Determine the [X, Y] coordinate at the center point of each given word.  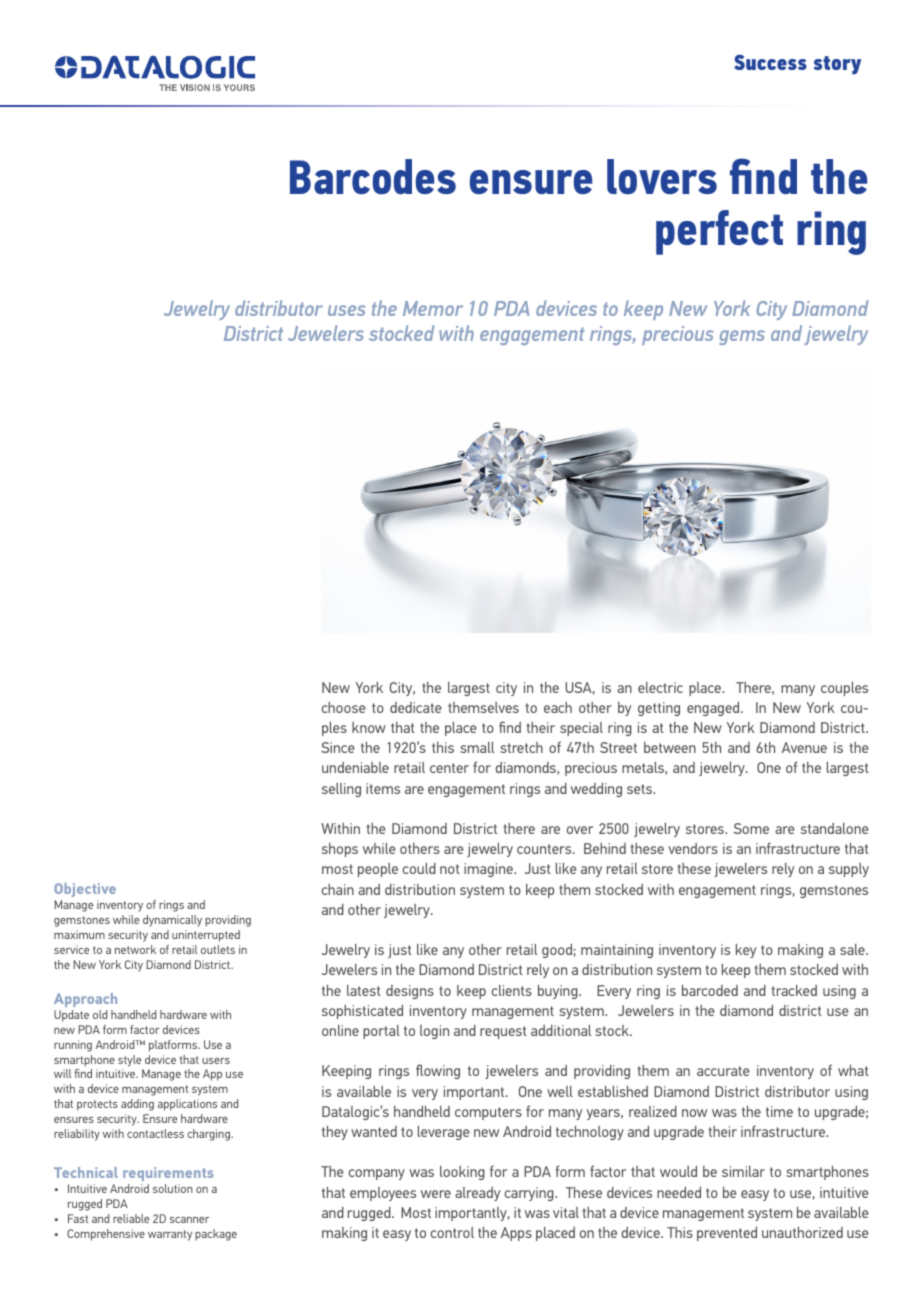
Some [751, 828]
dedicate [416, 707]
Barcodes [373, 177]
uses [346, 310]
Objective [85, 890]
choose [344, 707]
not [450, 869]
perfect [719, 232]
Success [770, 62]
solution [173, 1188]
